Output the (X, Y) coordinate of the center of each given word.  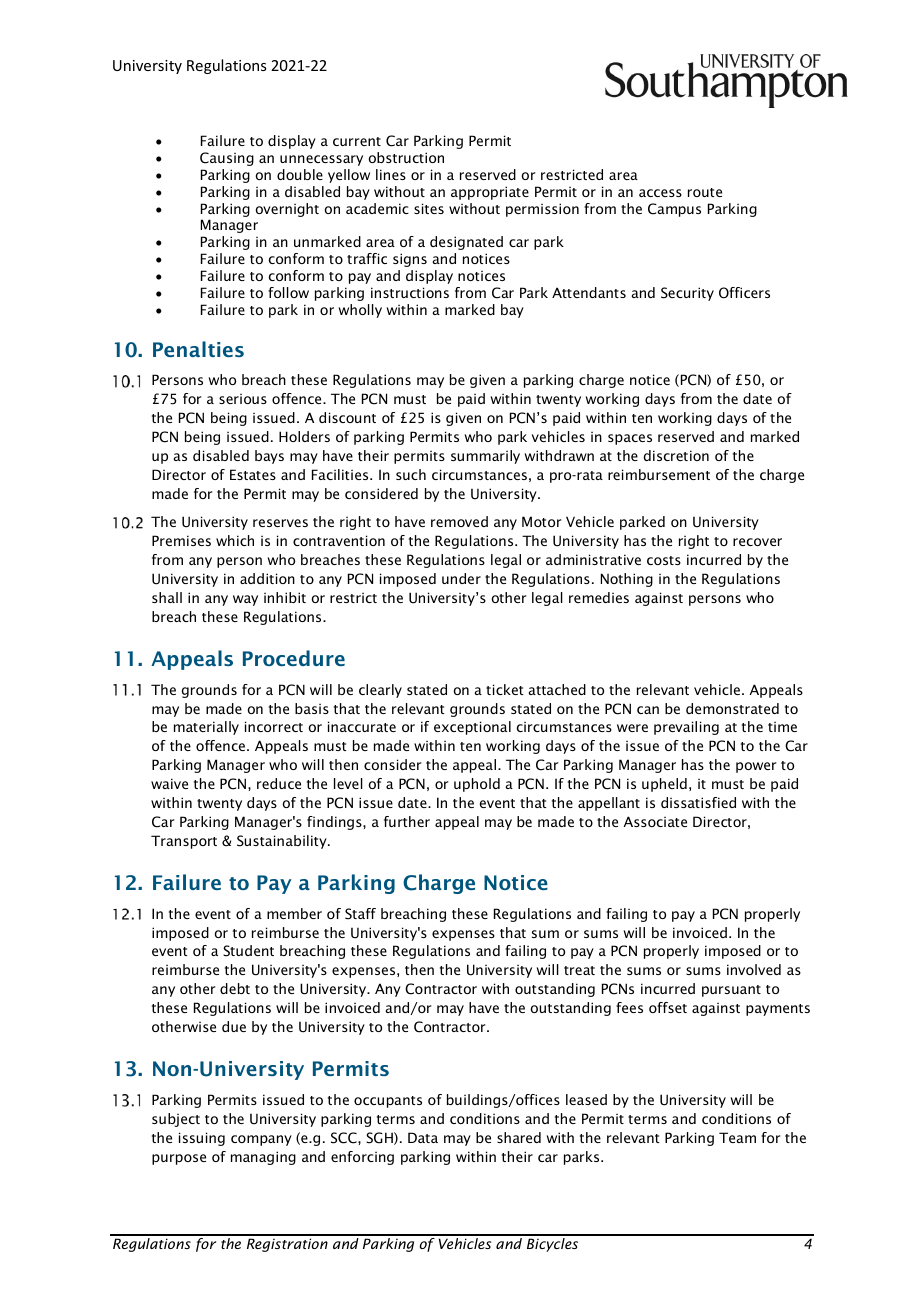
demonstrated (732, 708)
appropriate (490, 193)
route (705, 192)
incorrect (274, 726)
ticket (504, 689)
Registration (287, 1245)
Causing (227, 159)
